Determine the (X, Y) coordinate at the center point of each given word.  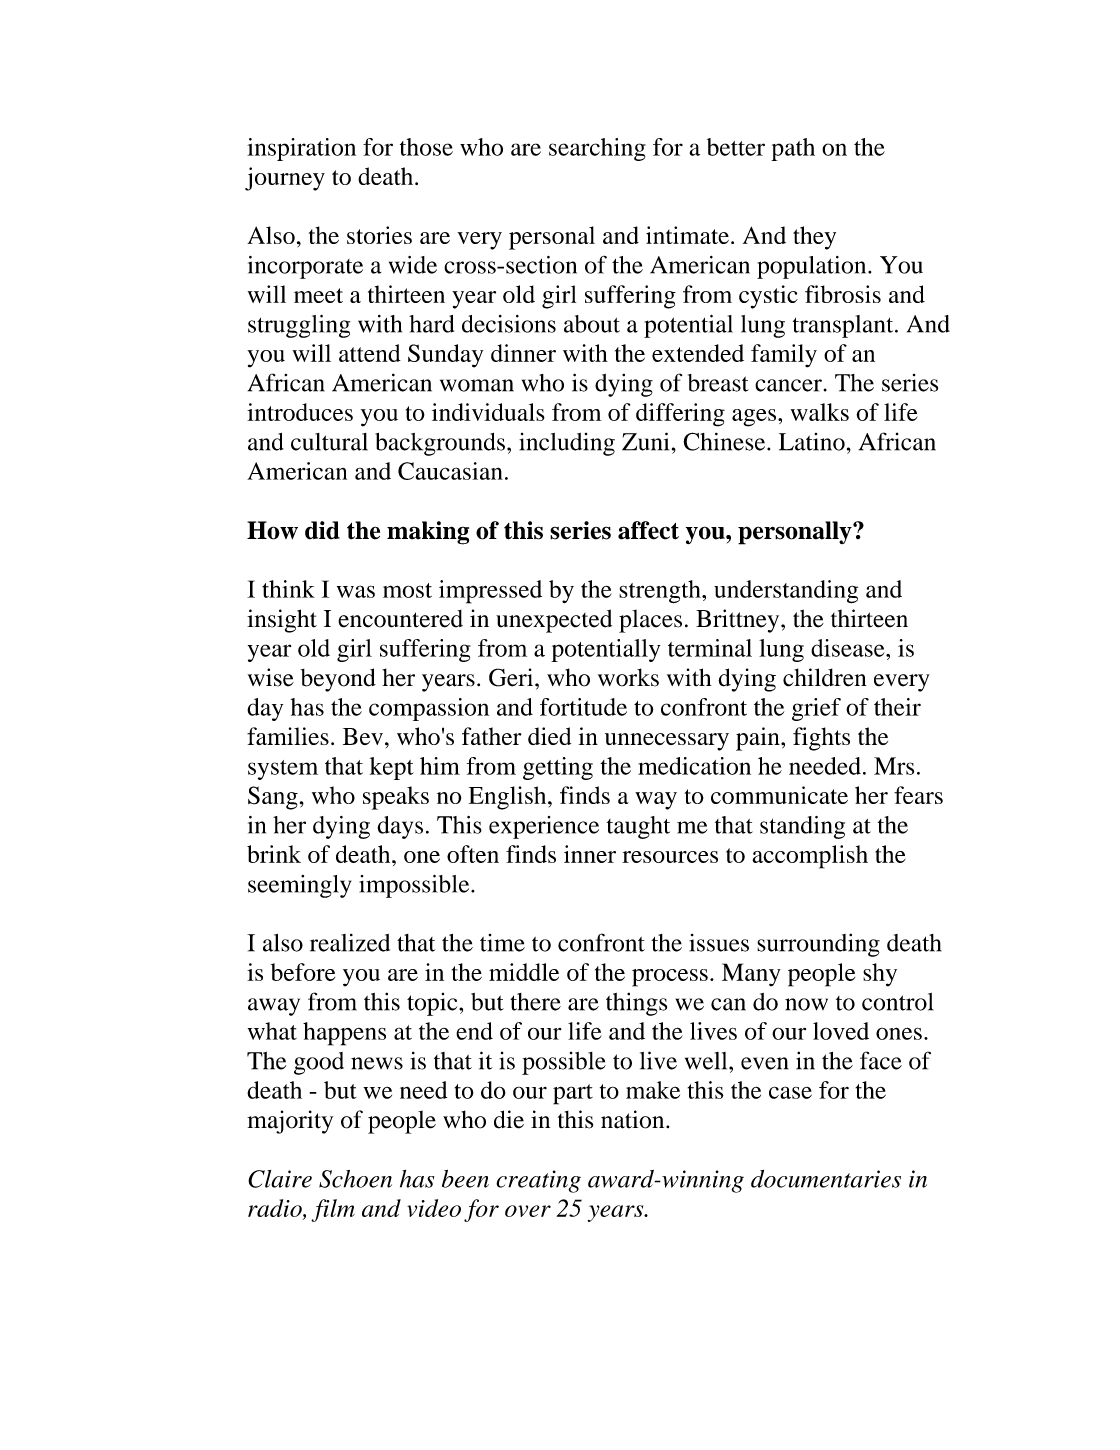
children (825, 677)
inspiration (301, 149)
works (628, 677)
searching (597, 149)
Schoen (355, 1179)
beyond (338, 680)
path (793, 149)
